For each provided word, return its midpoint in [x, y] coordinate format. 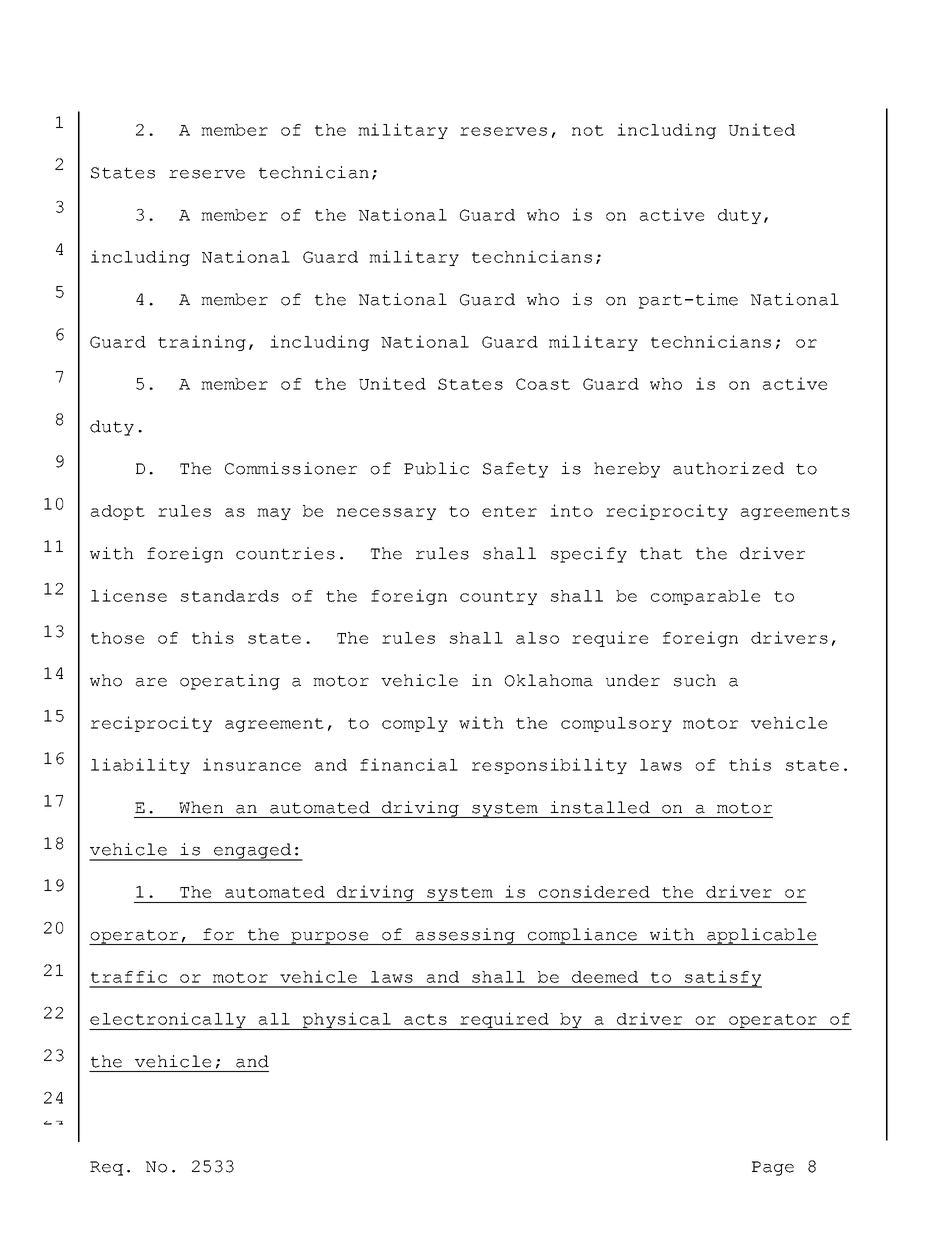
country [498, 598]
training [202, 343]
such [695, 680]
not [588, 130]
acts [425, 1019]
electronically [168, 1021]
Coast [543, 384]
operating [230, 682]
